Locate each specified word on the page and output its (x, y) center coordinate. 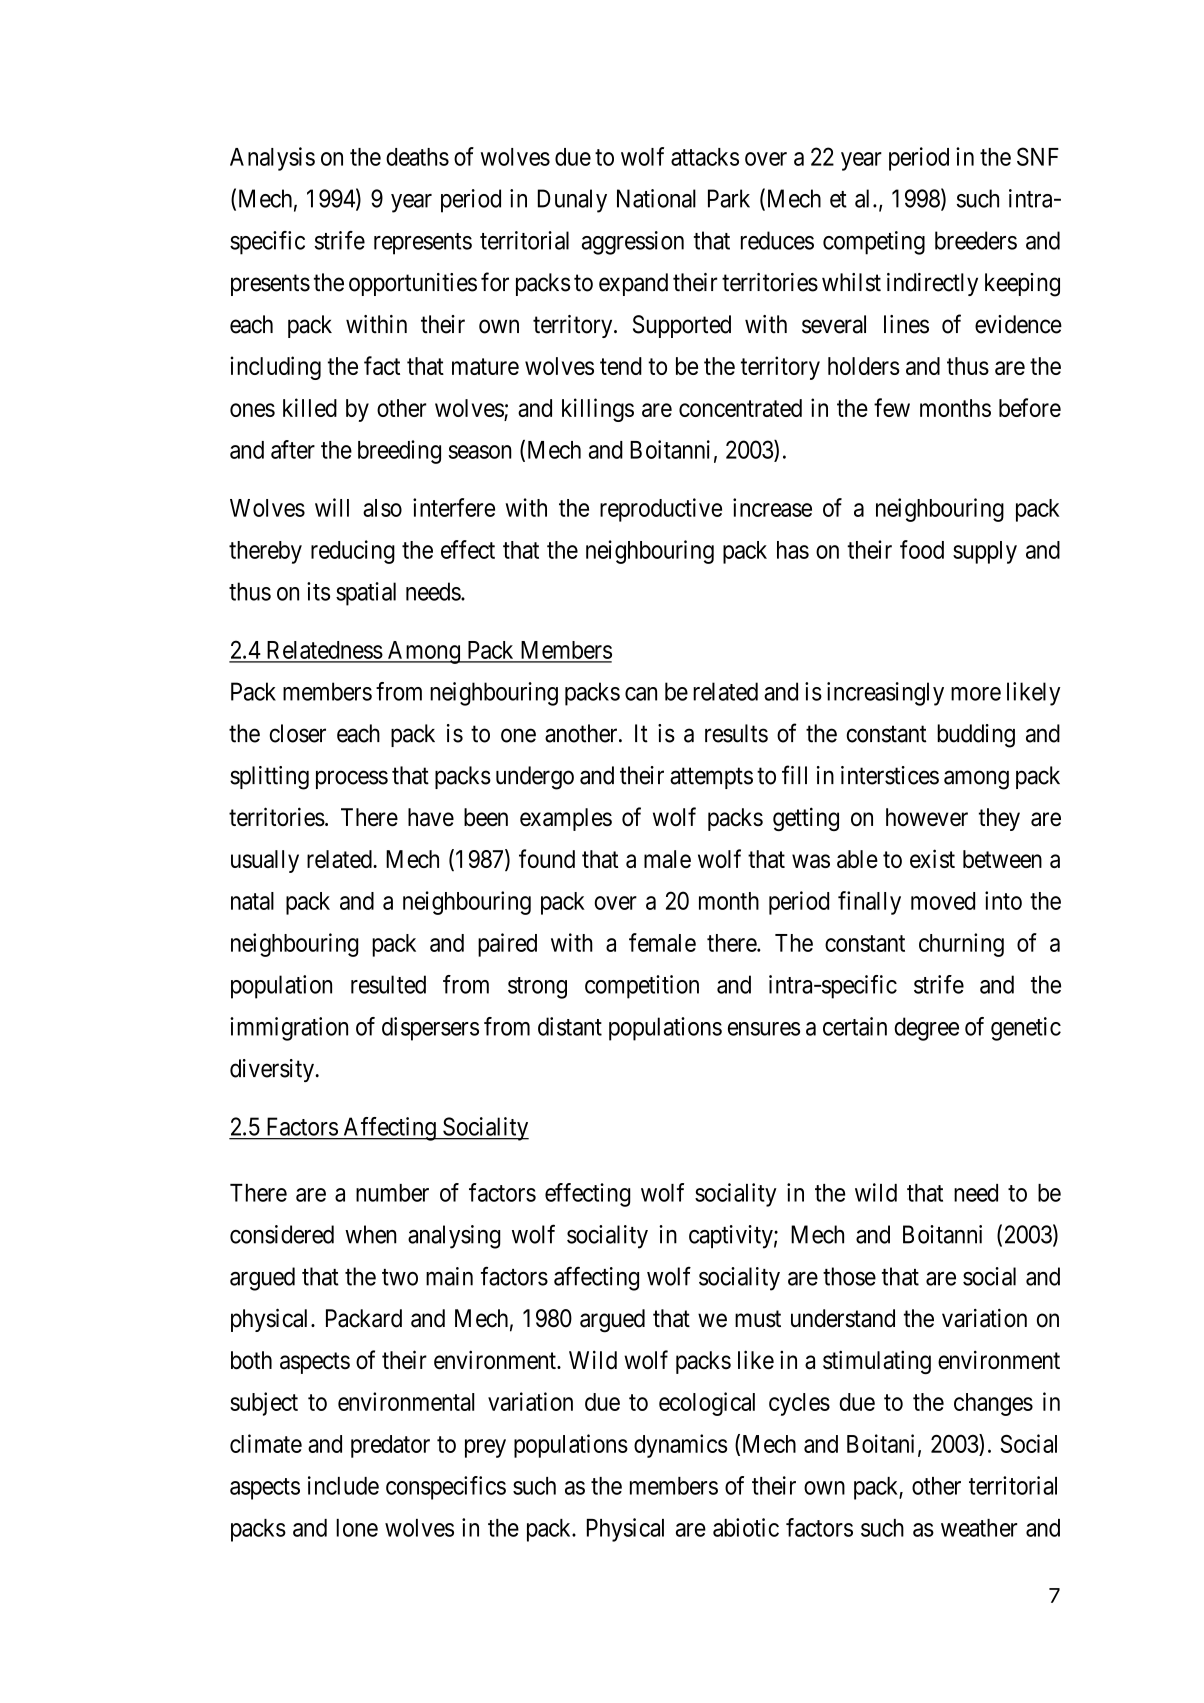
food (922, 549)
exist (932, 858)
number (392, 1193)
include (343, 1485)
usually (265, 861)
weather (979, 1528)
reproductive (661, 510)
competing (874, 243)
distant (570, 1026)
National (656, 198)
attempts (711, 778)
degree (926, 1029)
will (332, 507)
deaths (417, 157)
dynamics (680, 1446)
